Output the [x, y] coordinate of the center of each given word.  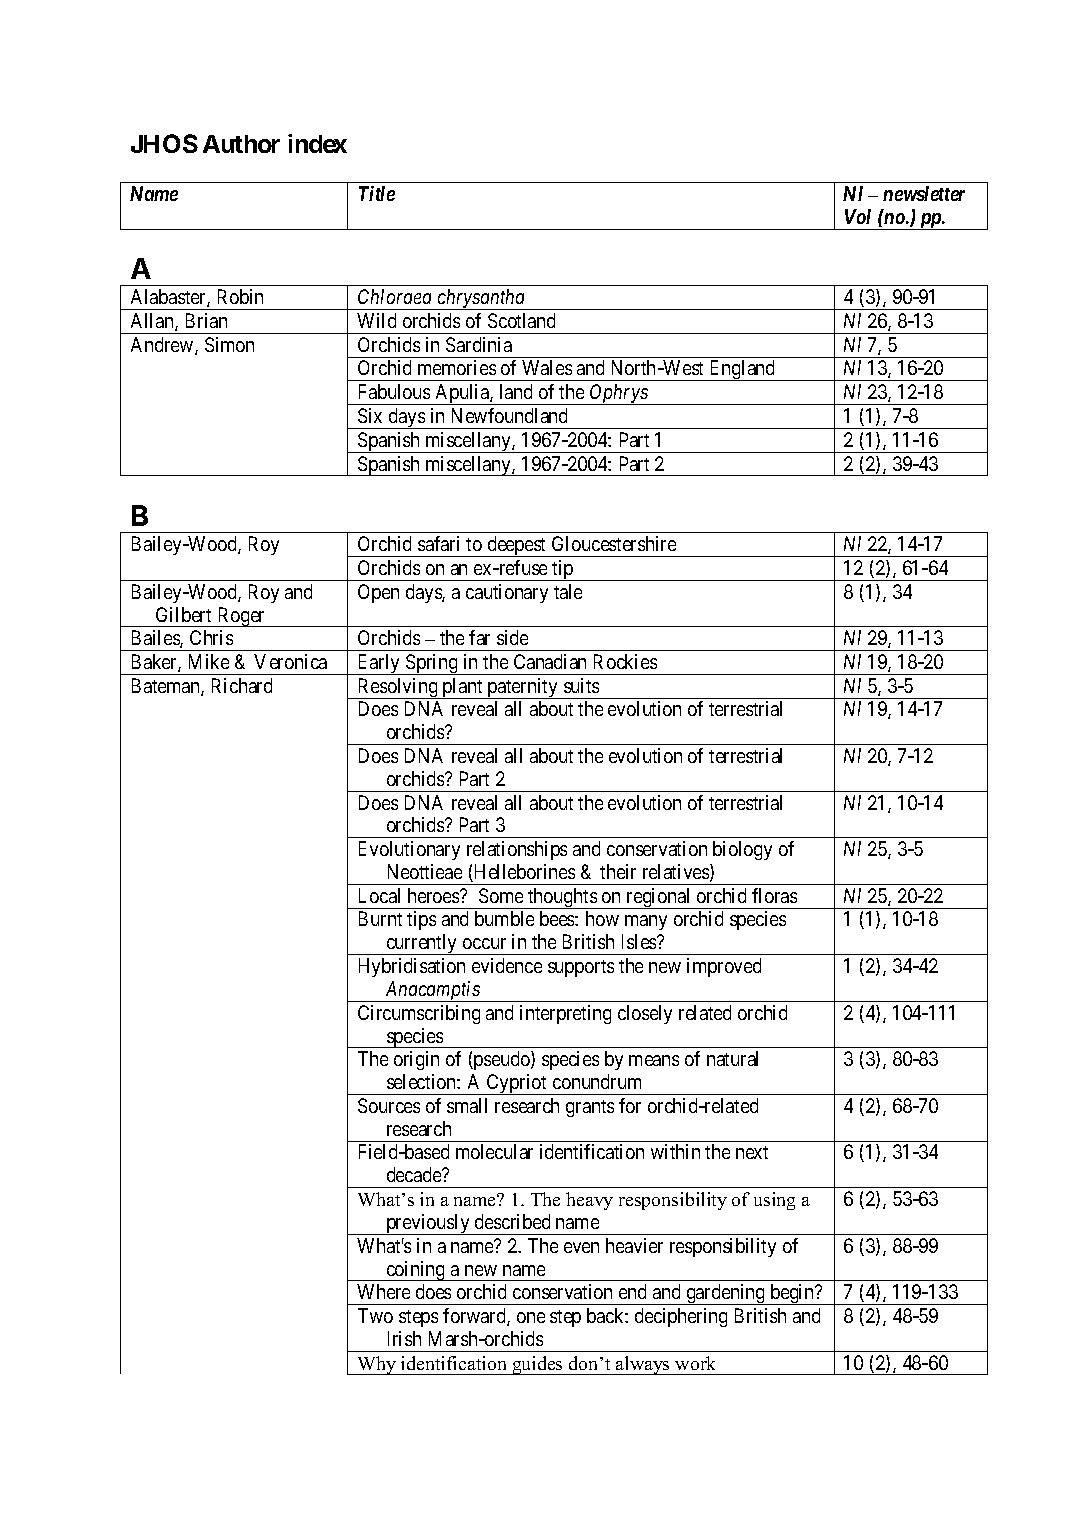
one [531, 1317]
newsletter [924, 193]
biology [742, 850]
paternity [522, 688]
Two [375, 1315]
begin [792, 1294]
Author [241, 144]
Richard [242, 685]
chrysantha [482, 299]
